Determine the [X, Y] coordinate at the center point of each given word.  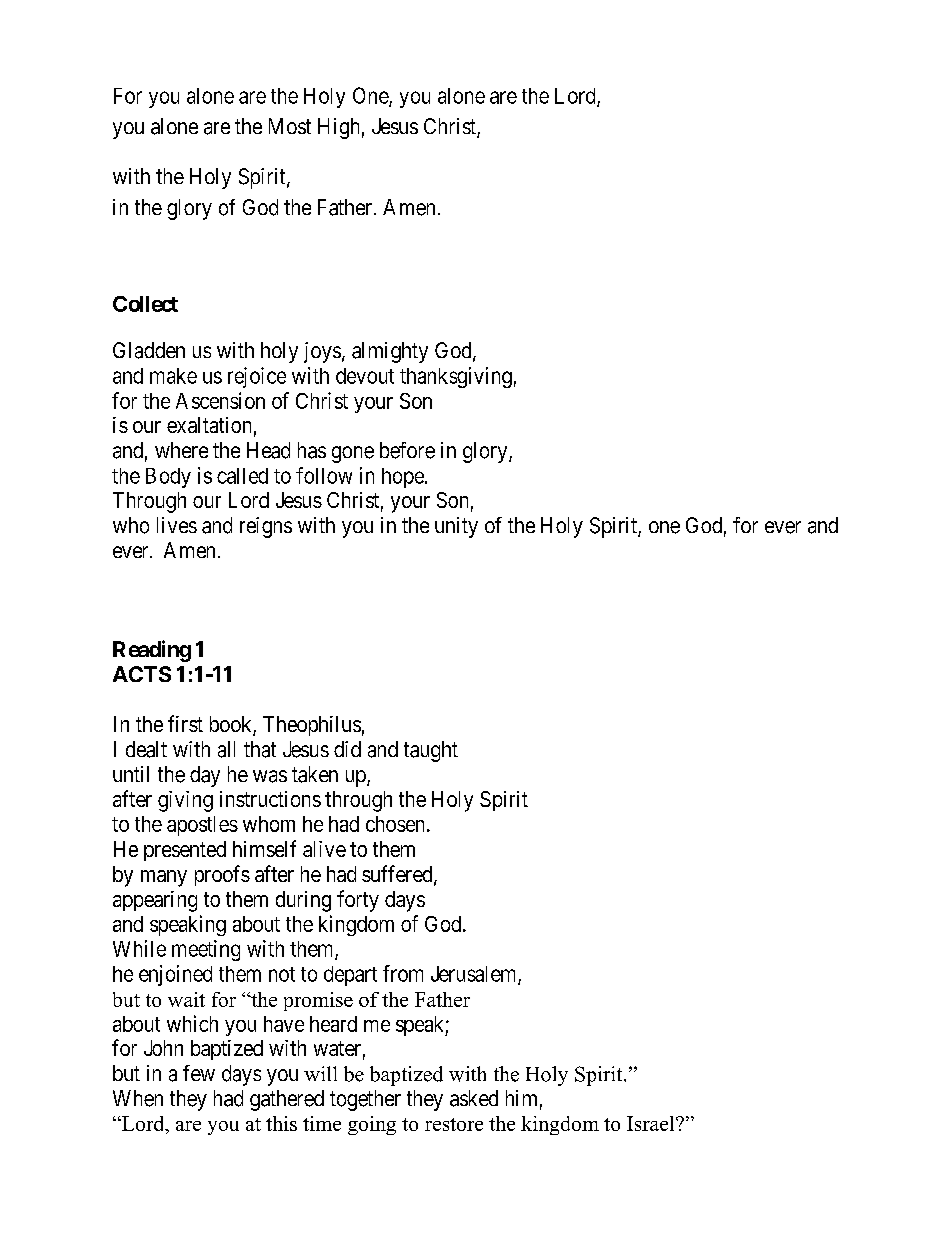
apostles [202, 826]
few [199, 1073]
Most [290, 126]
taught [431, 751]
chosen [395, 824]
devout [365, 376]
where [181, 450]
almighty [390, 352]
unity [456, 527]
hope [403, 478]
